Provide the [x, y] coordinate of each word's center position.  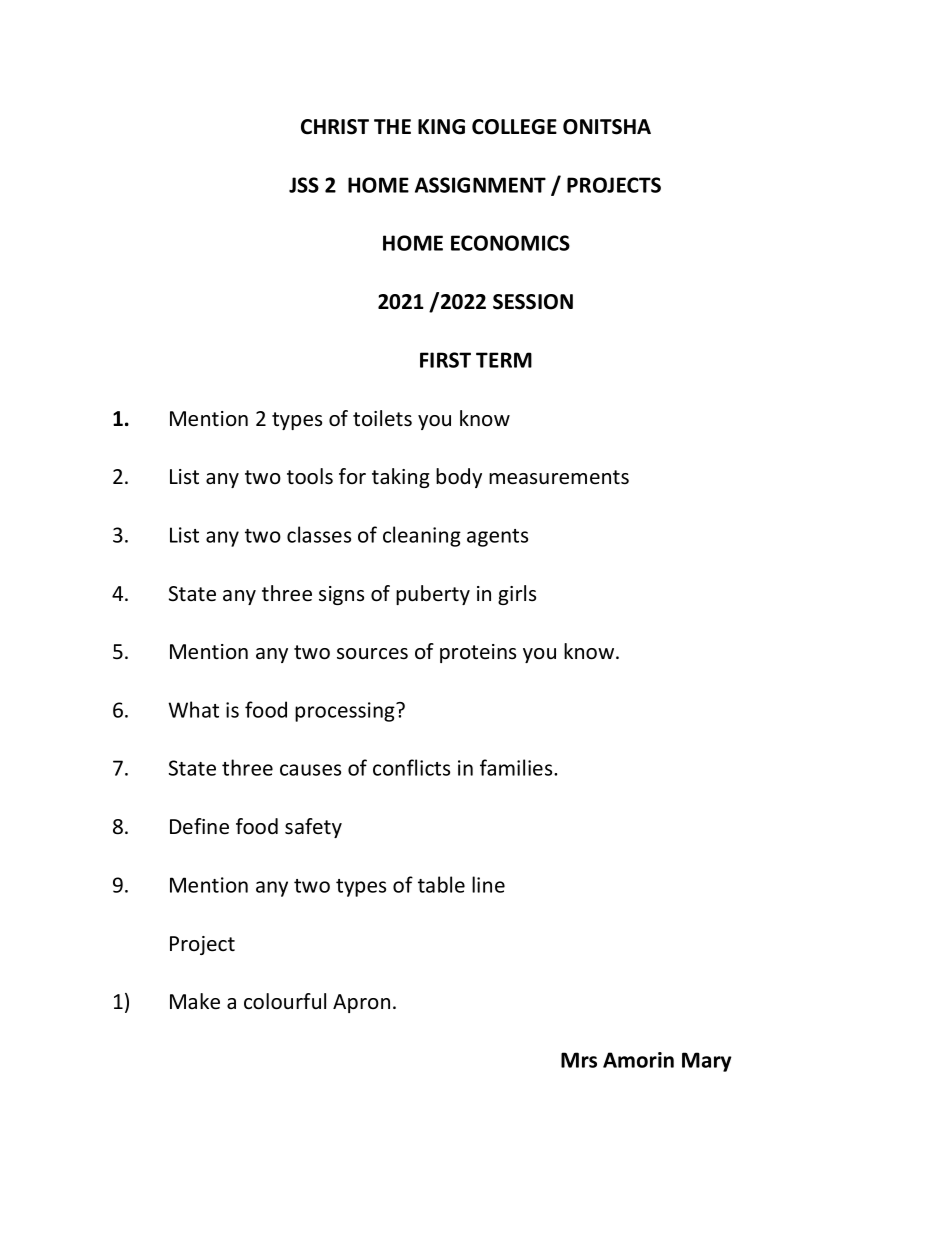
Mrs [579, 1060]
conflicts [411, 767]
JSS [304, 185]
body [459, 478]
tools [310, 476]
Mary [707, 1062]
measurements [559, 477]
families [517, 767]
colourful [285, 1001]
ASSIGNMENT [480, 185]
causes [310, 770]
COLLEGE [514, 127]
